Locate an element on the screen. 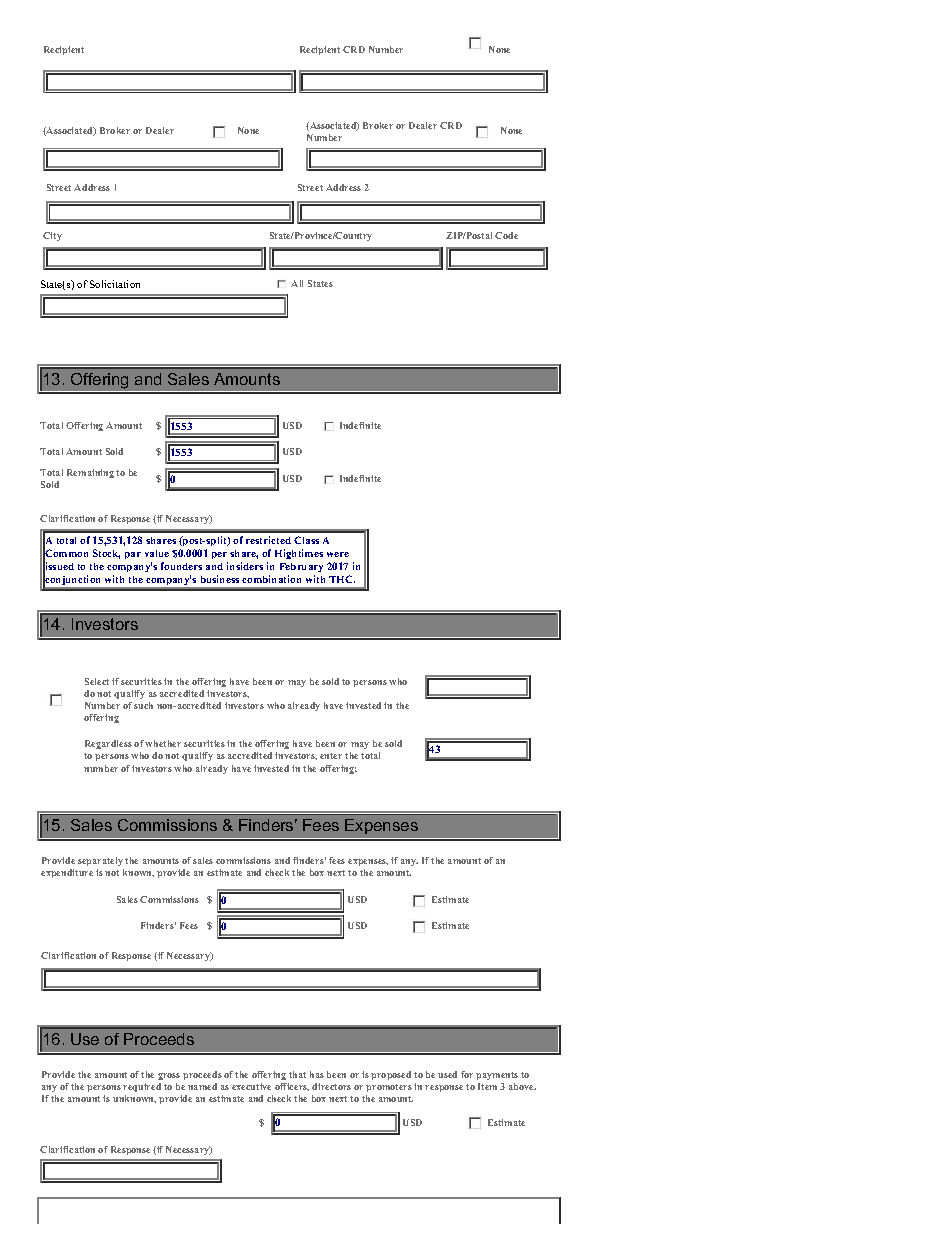 Image resolution: width=952 pixels, height=1233 pixels. All is located at coordinates (297, 283).
